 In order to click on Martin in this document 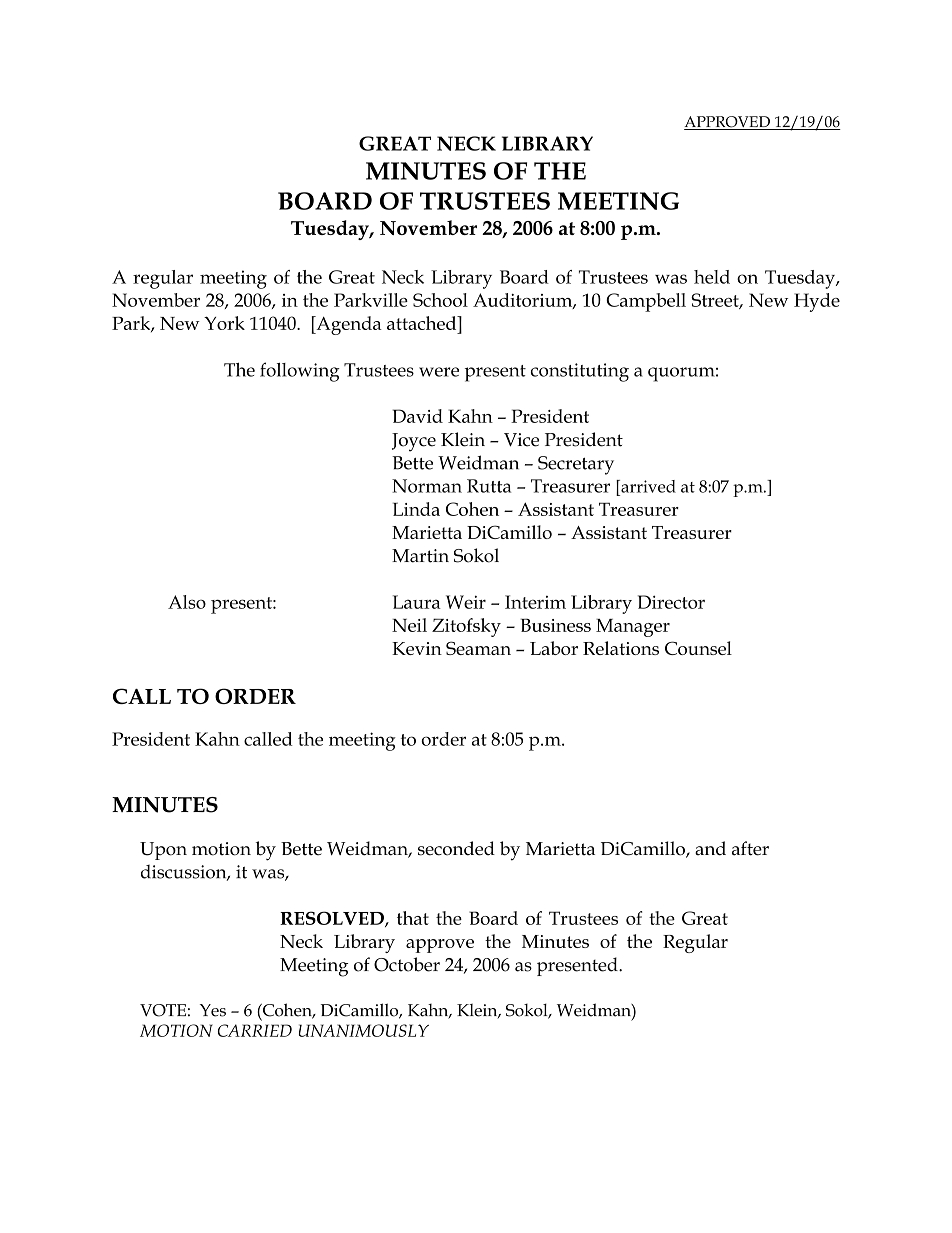, I will do `click(420, 556)`.
